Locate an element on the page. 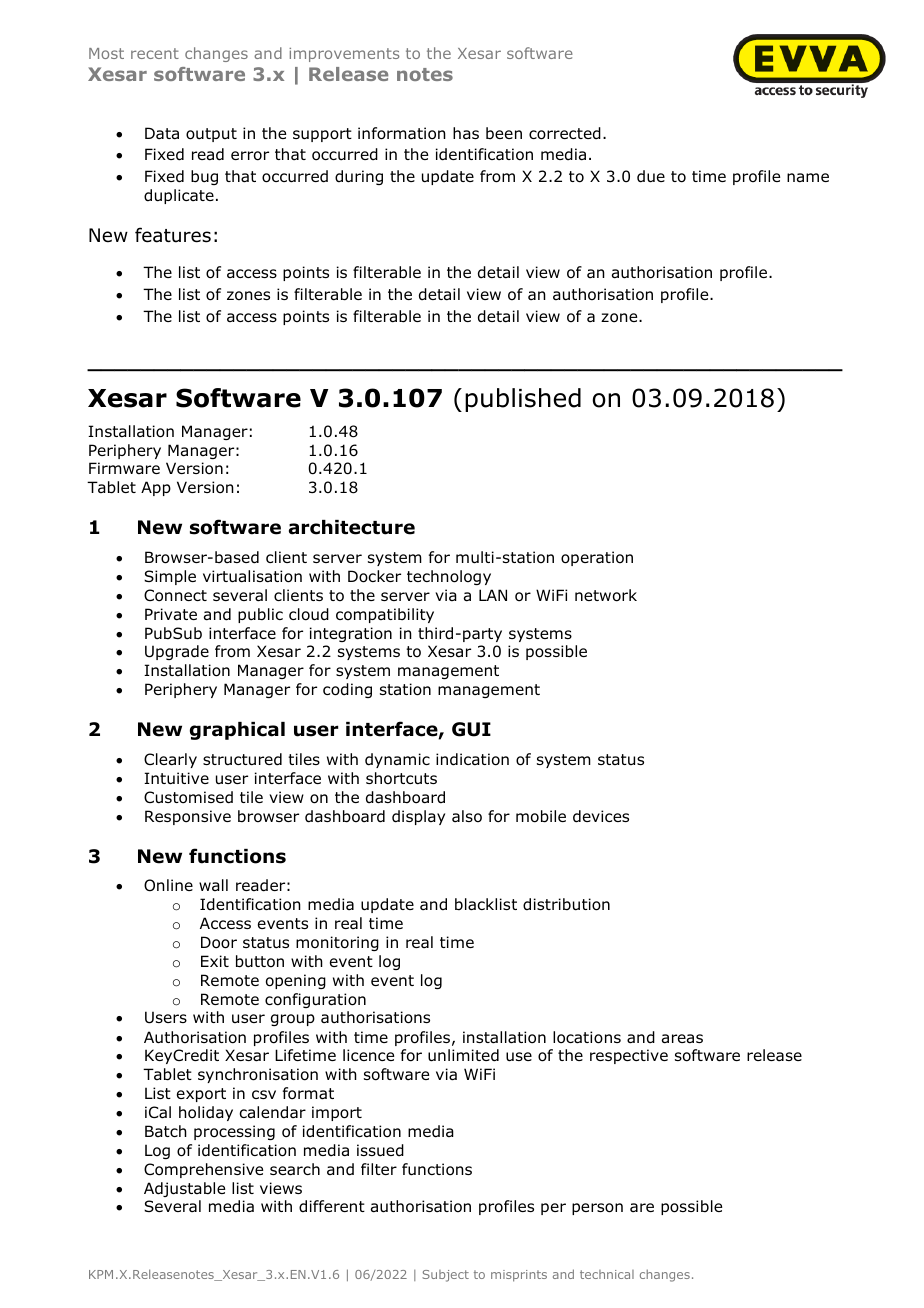  recent is located at coordinates (155, 53).
